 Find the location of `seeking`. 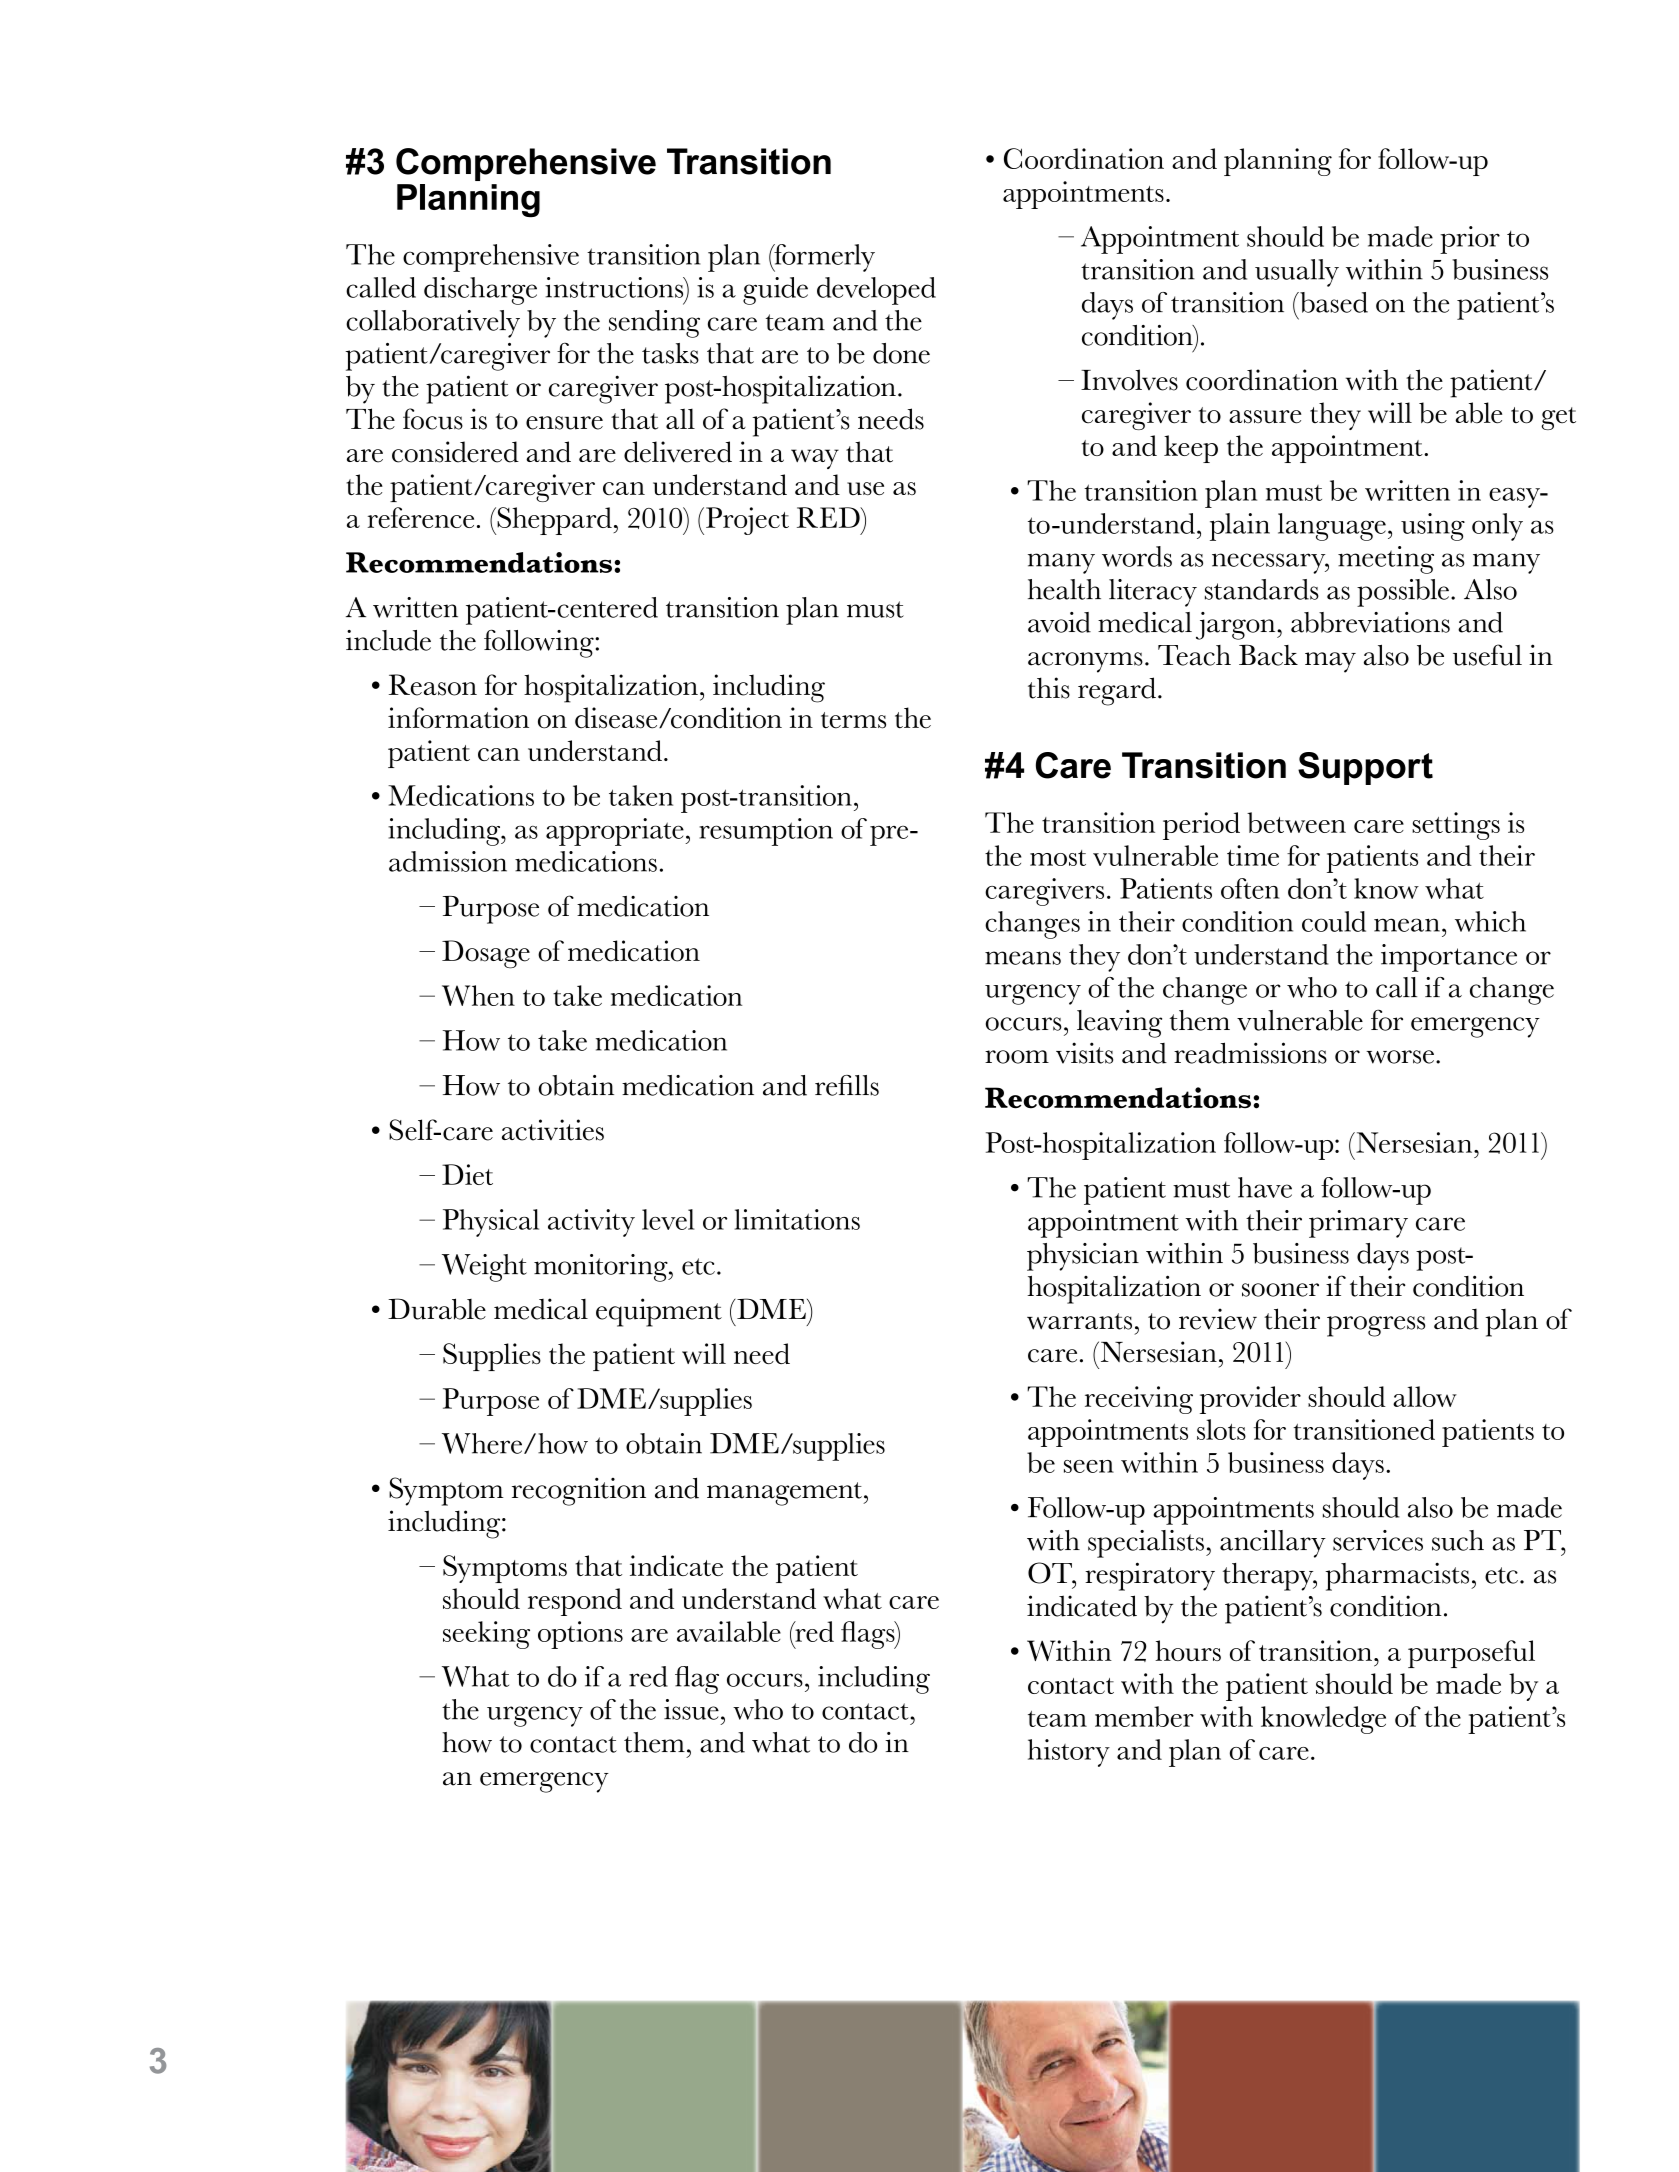

seeking is located at coordinates (486, 1635).
